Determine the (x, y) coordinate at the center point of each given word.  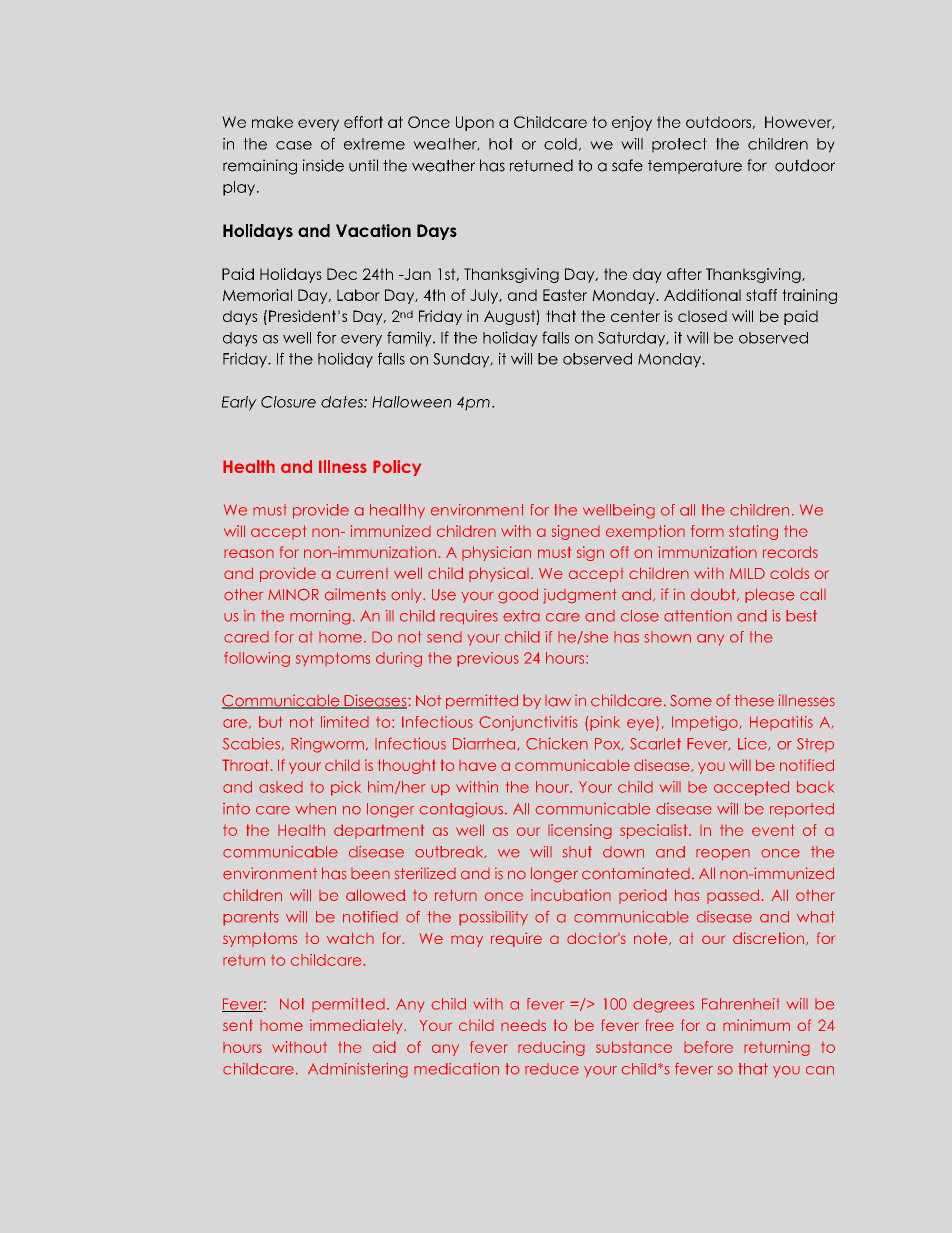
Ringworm (327, 745)
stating (753, 532)
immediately (357, 1026)
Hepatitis (781, 723)
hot (501, 144)
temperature (695, 167)
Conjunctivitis (528, 723)
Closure (288, 402)
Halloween (411, 402)
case (294, 145)
